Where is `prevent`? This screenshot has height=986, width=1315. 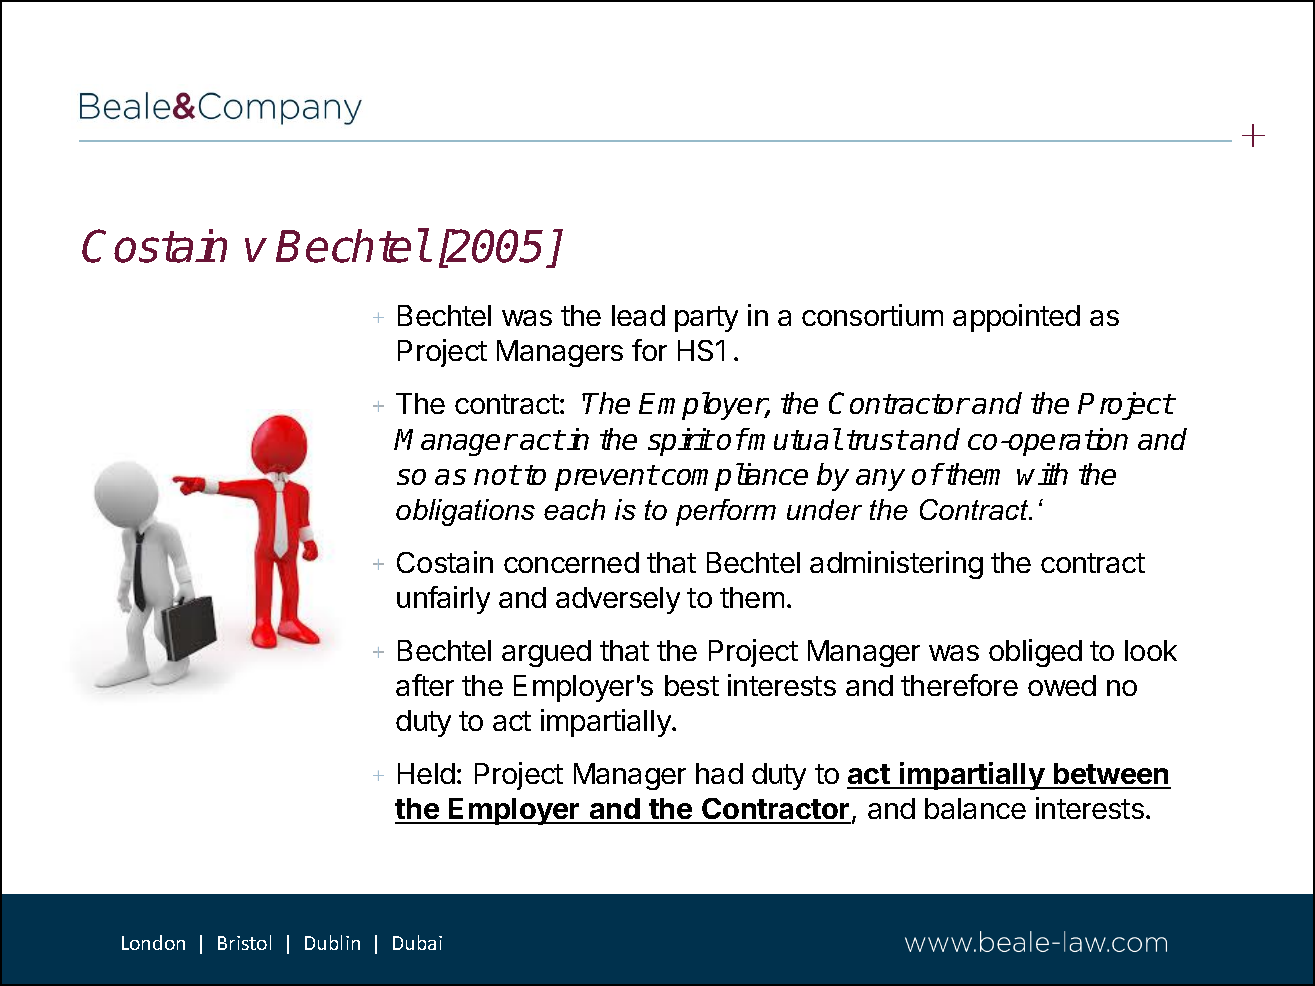
prevent is located at coordinates (606, 478).
